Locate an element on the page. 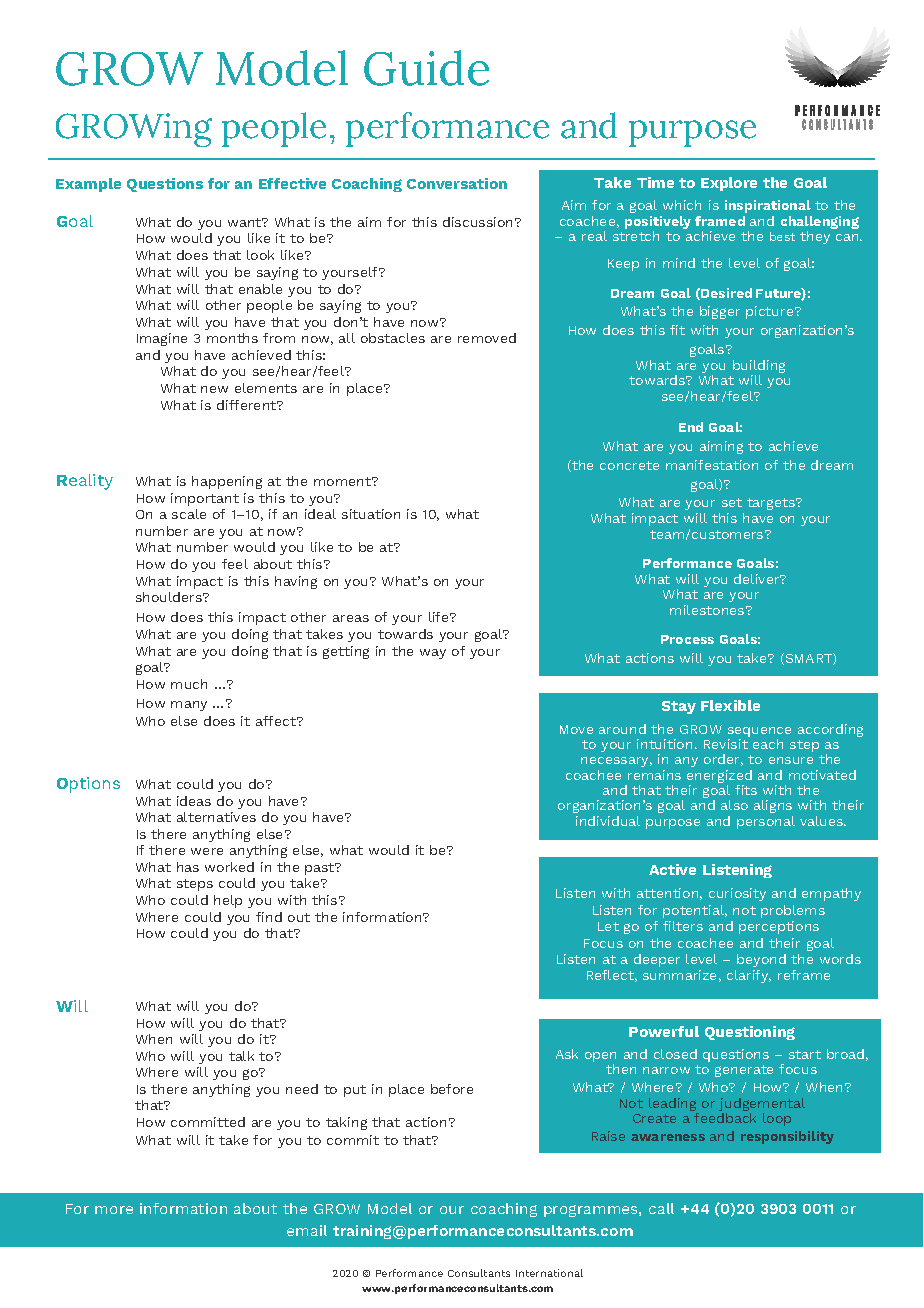 The image size is (924, 1308). call is located at coordinates (661, 1208).
